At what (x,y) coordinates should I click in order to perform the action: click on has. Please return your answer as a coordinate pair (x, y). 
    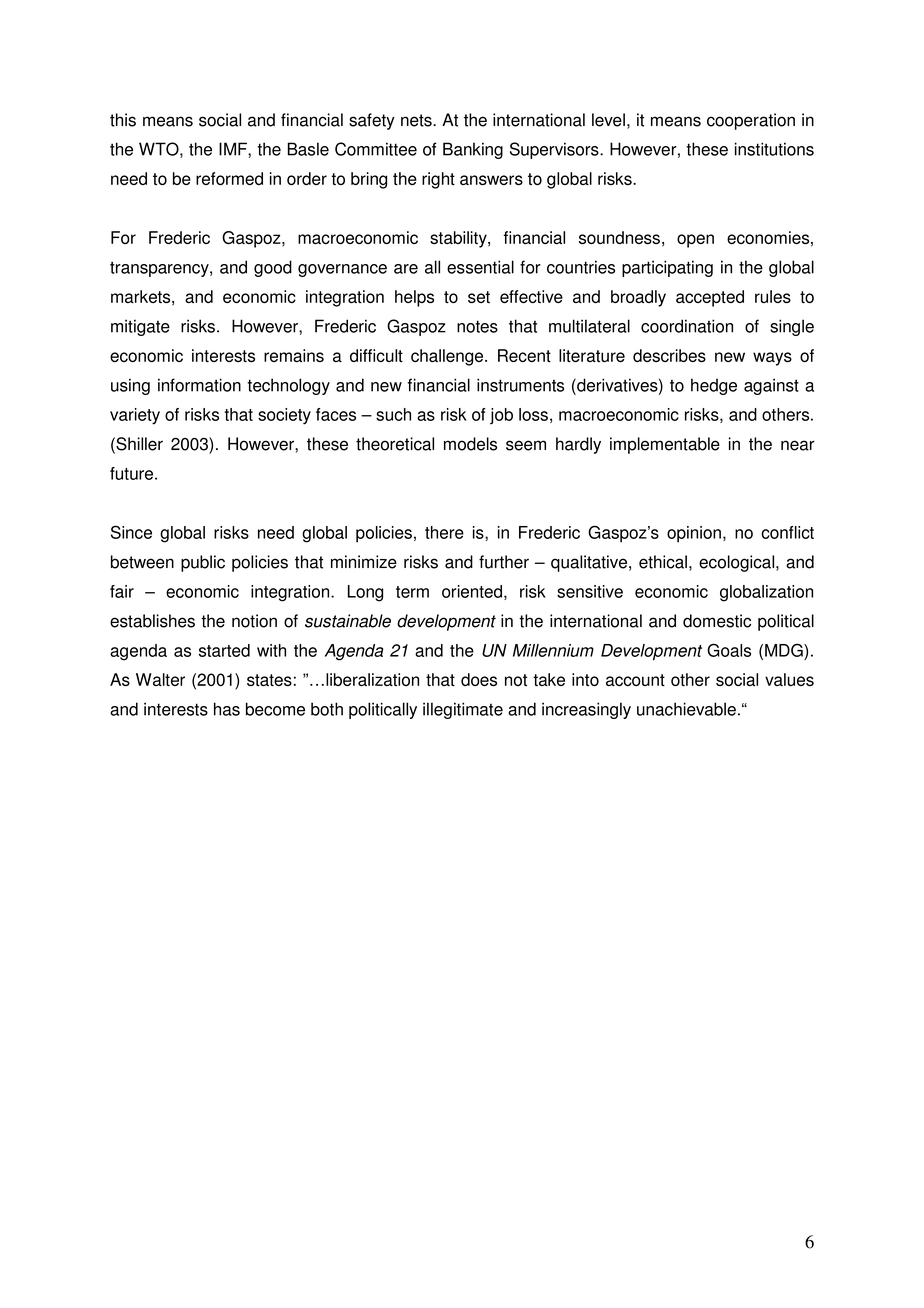
    Looking at the image, I should click on (227, 709).
